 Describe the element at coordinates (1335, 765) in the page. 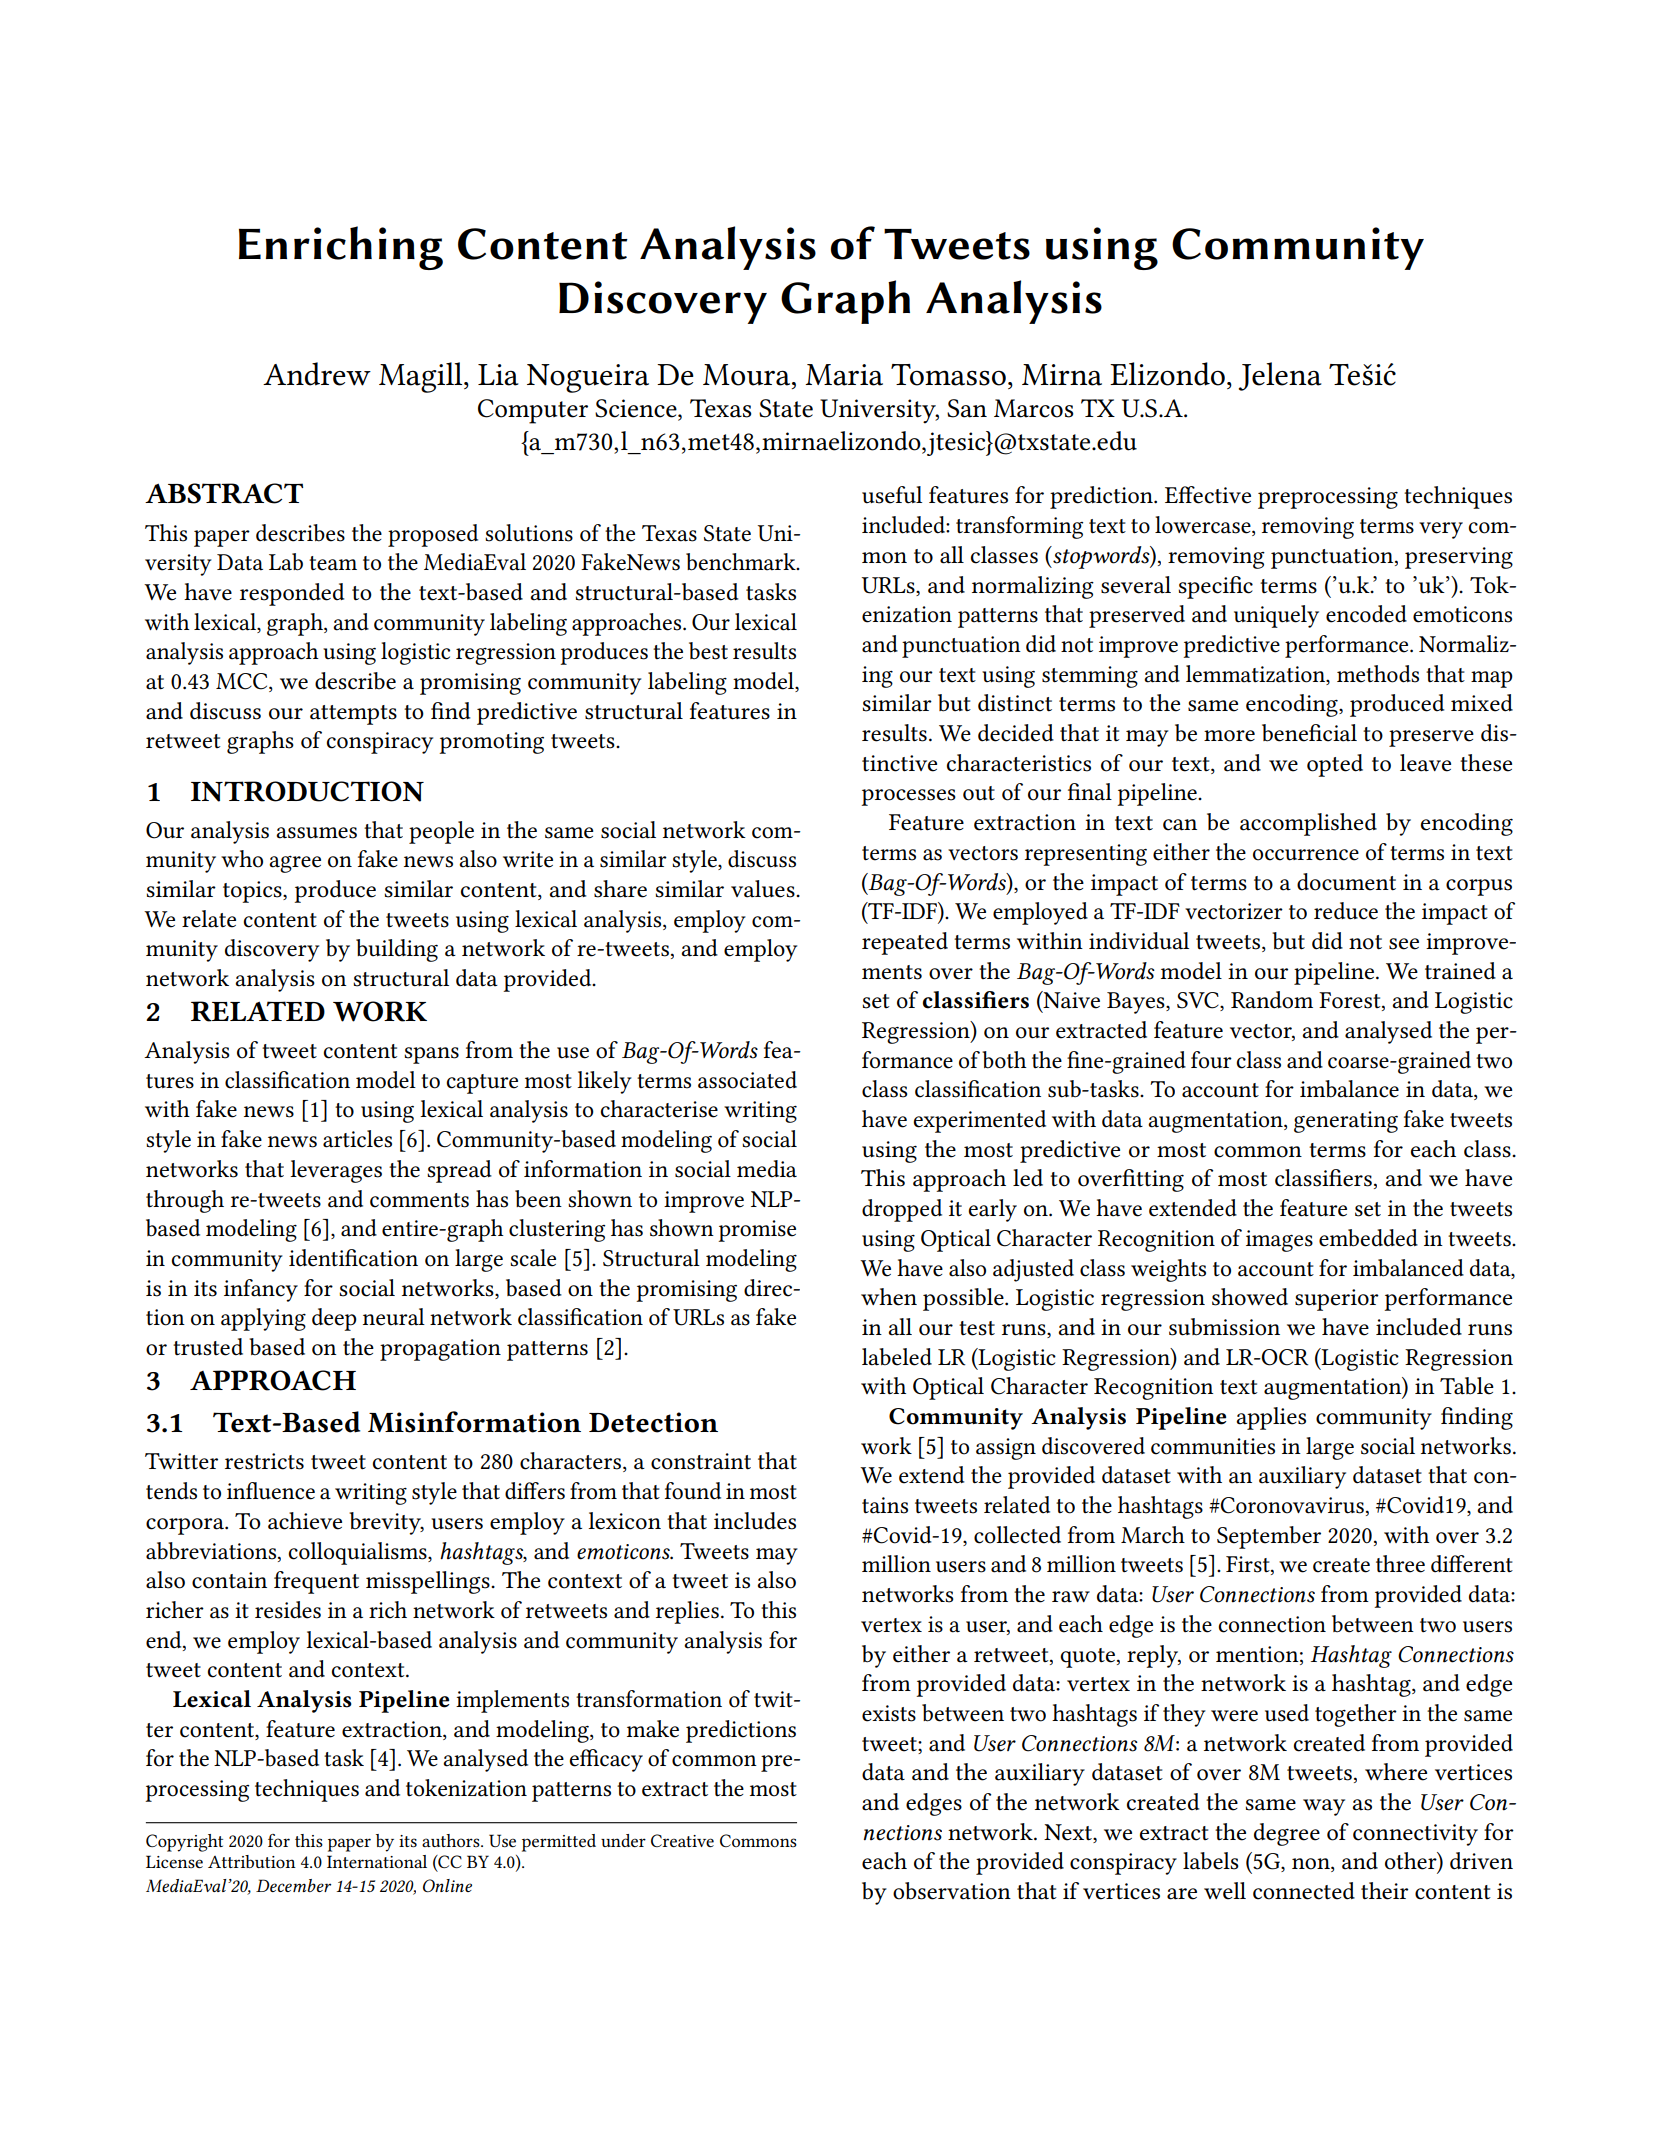

I see `opted` at that location.
